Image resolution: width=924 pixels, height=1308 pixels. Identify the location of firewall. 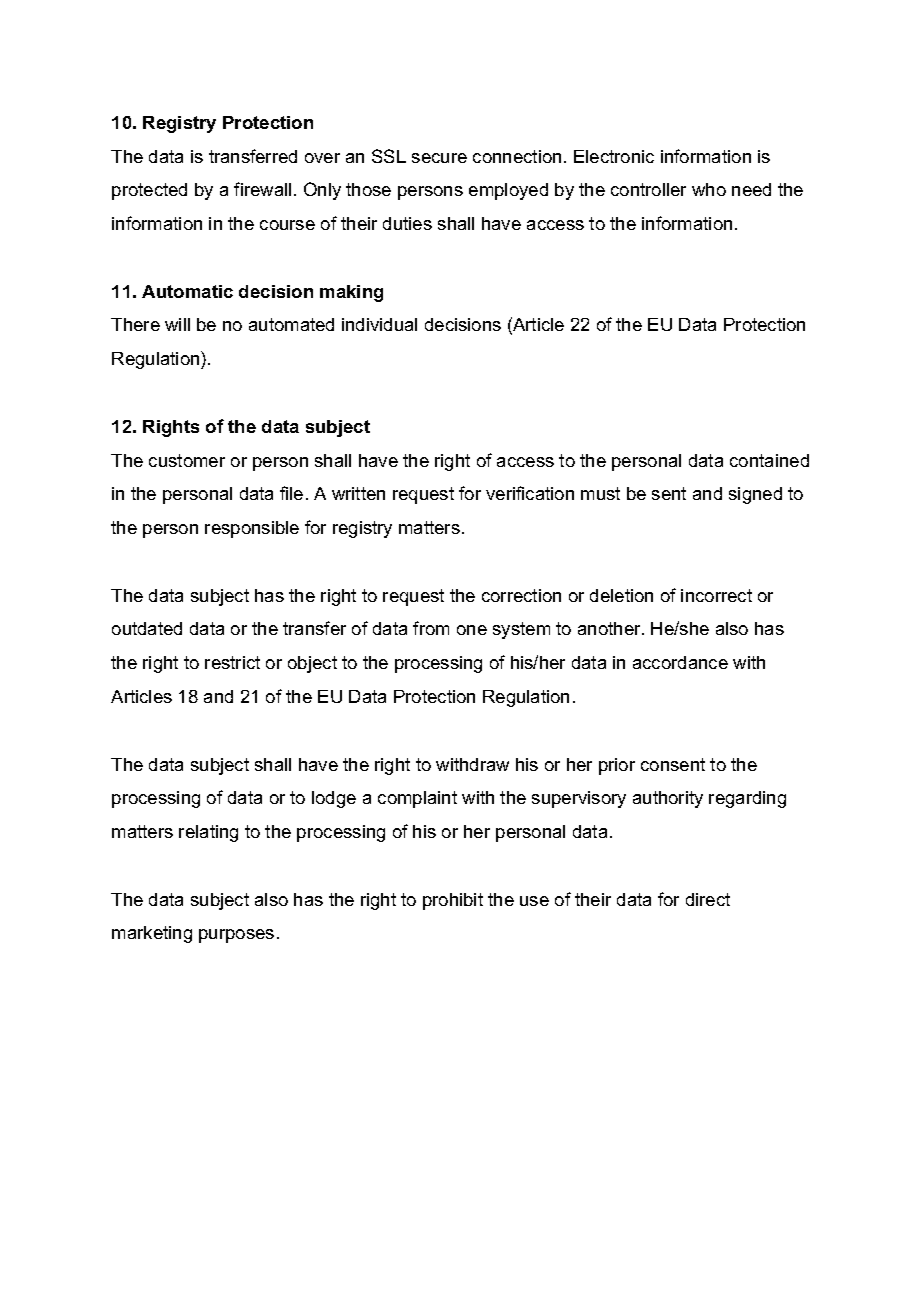
(262, 189).
